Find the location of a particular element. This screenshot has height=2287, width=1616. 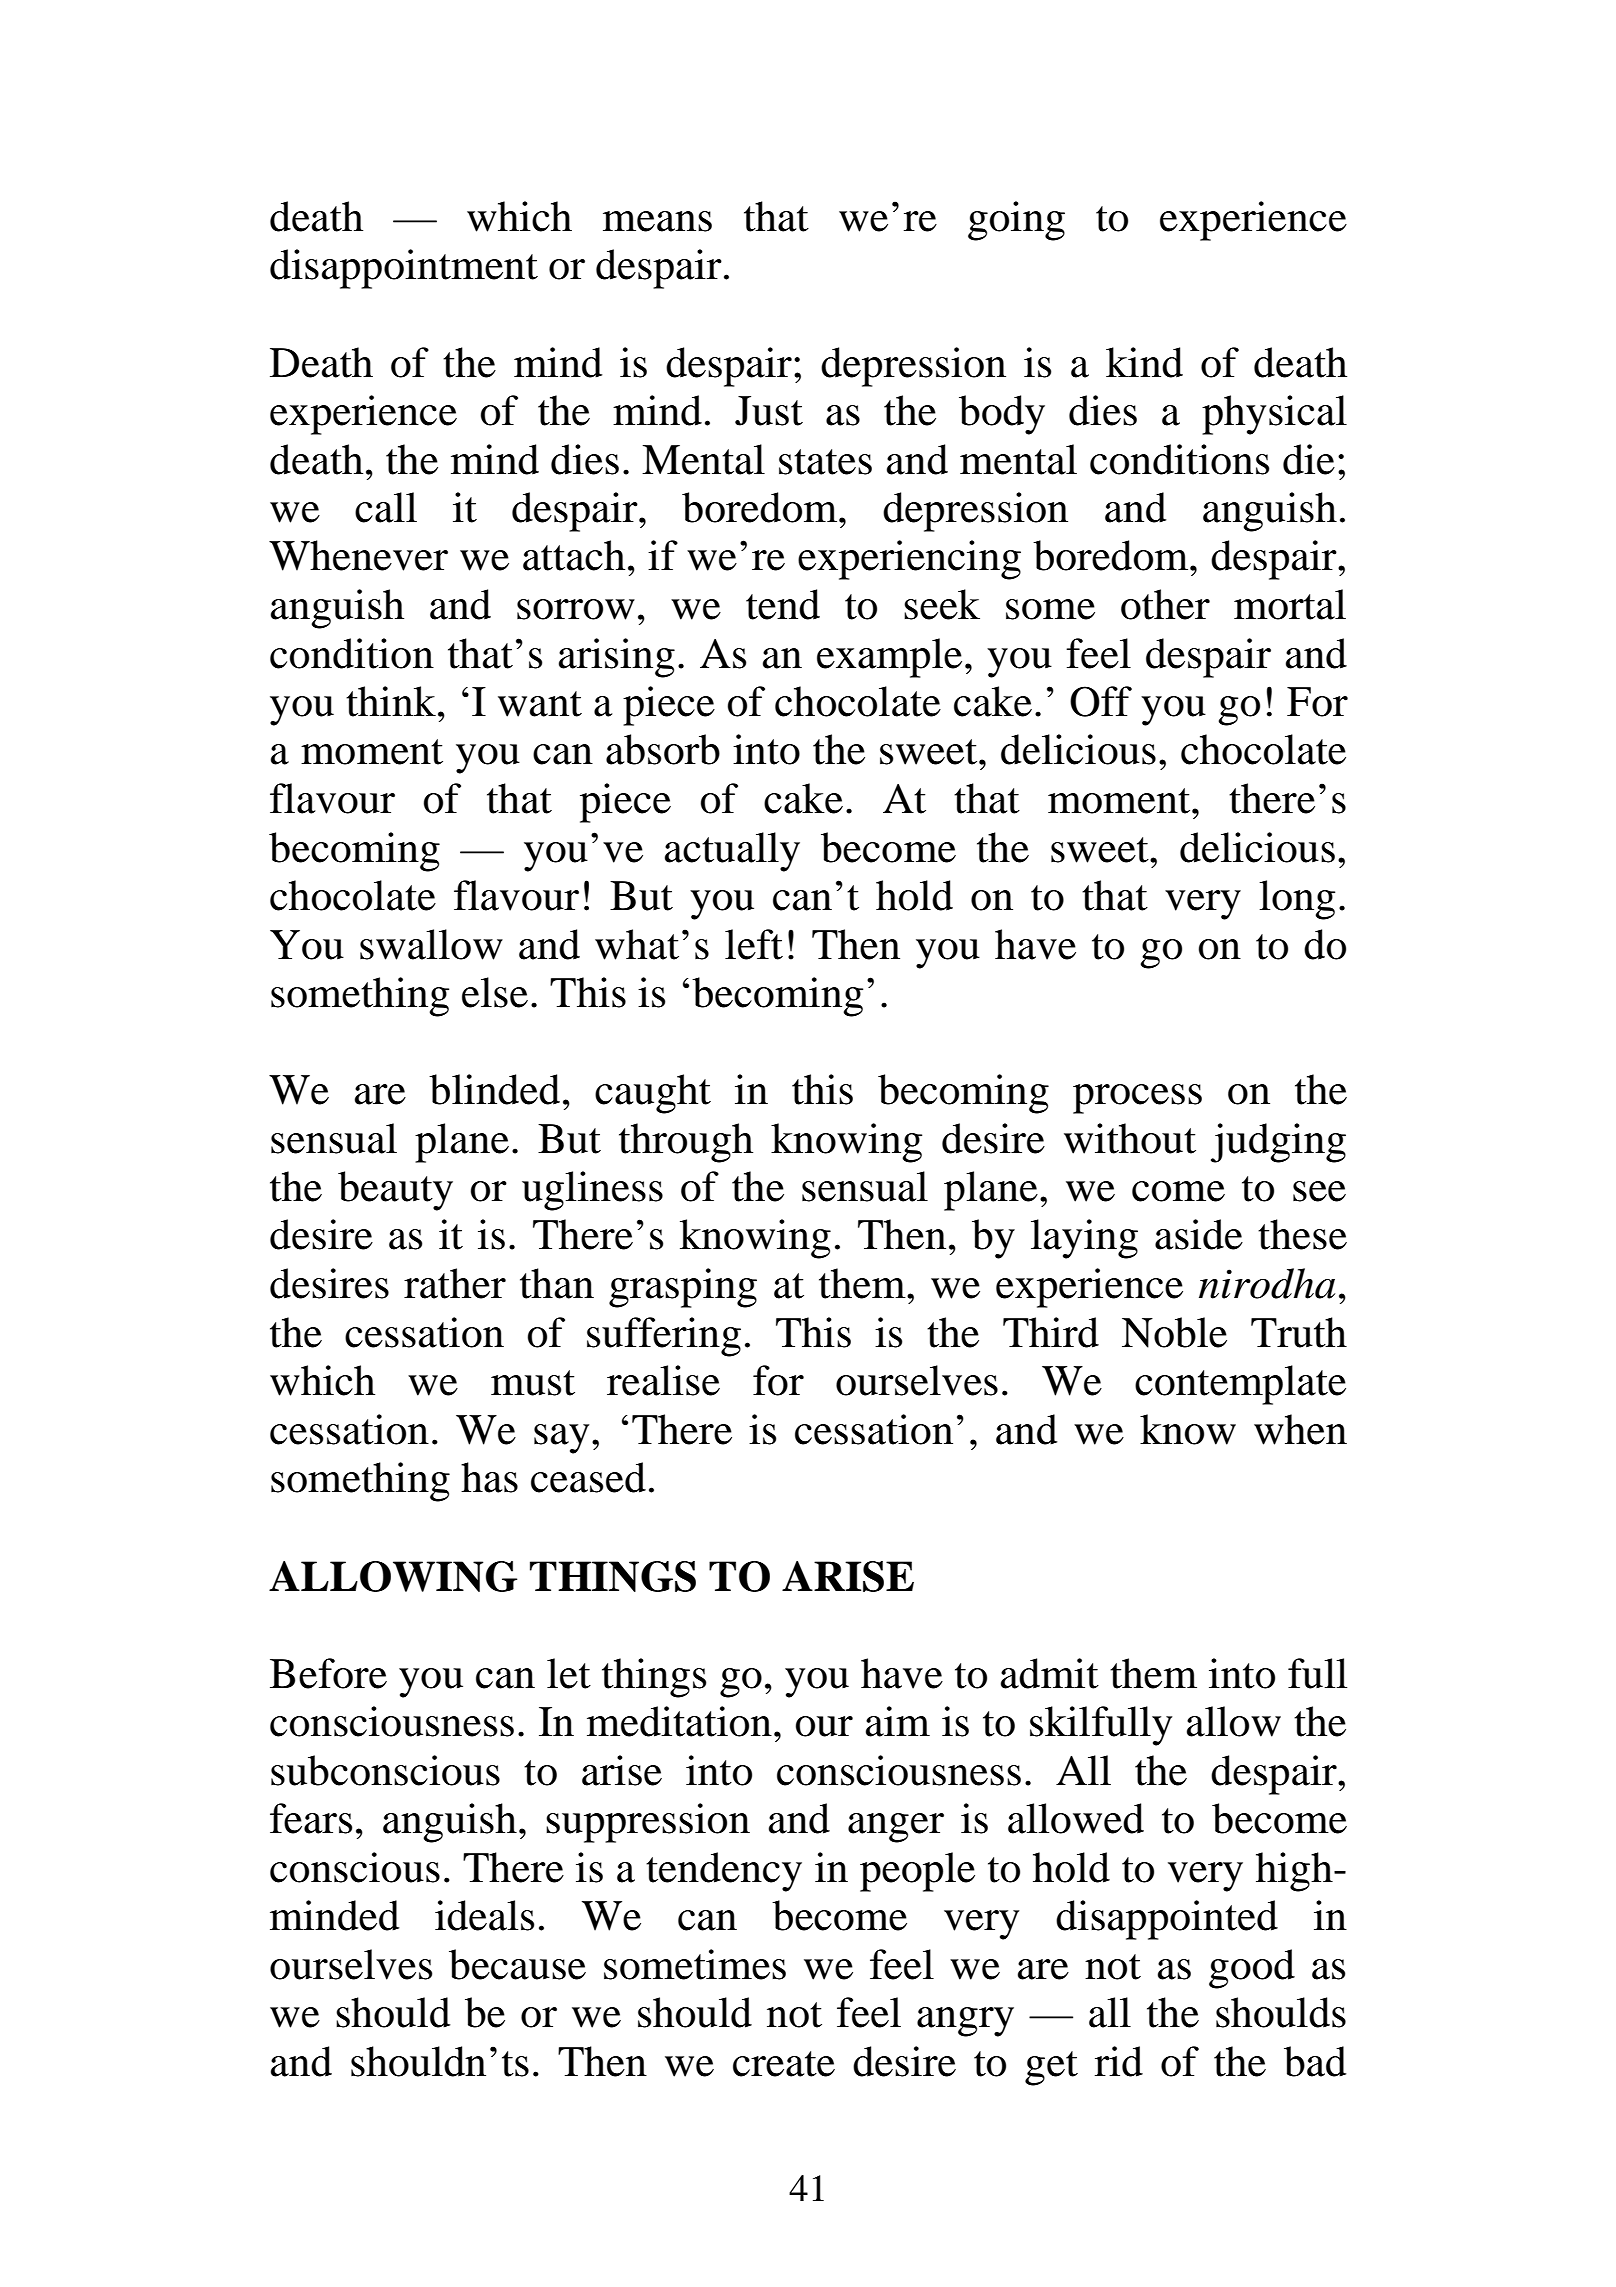

think is located at coordinates (391, 701).
